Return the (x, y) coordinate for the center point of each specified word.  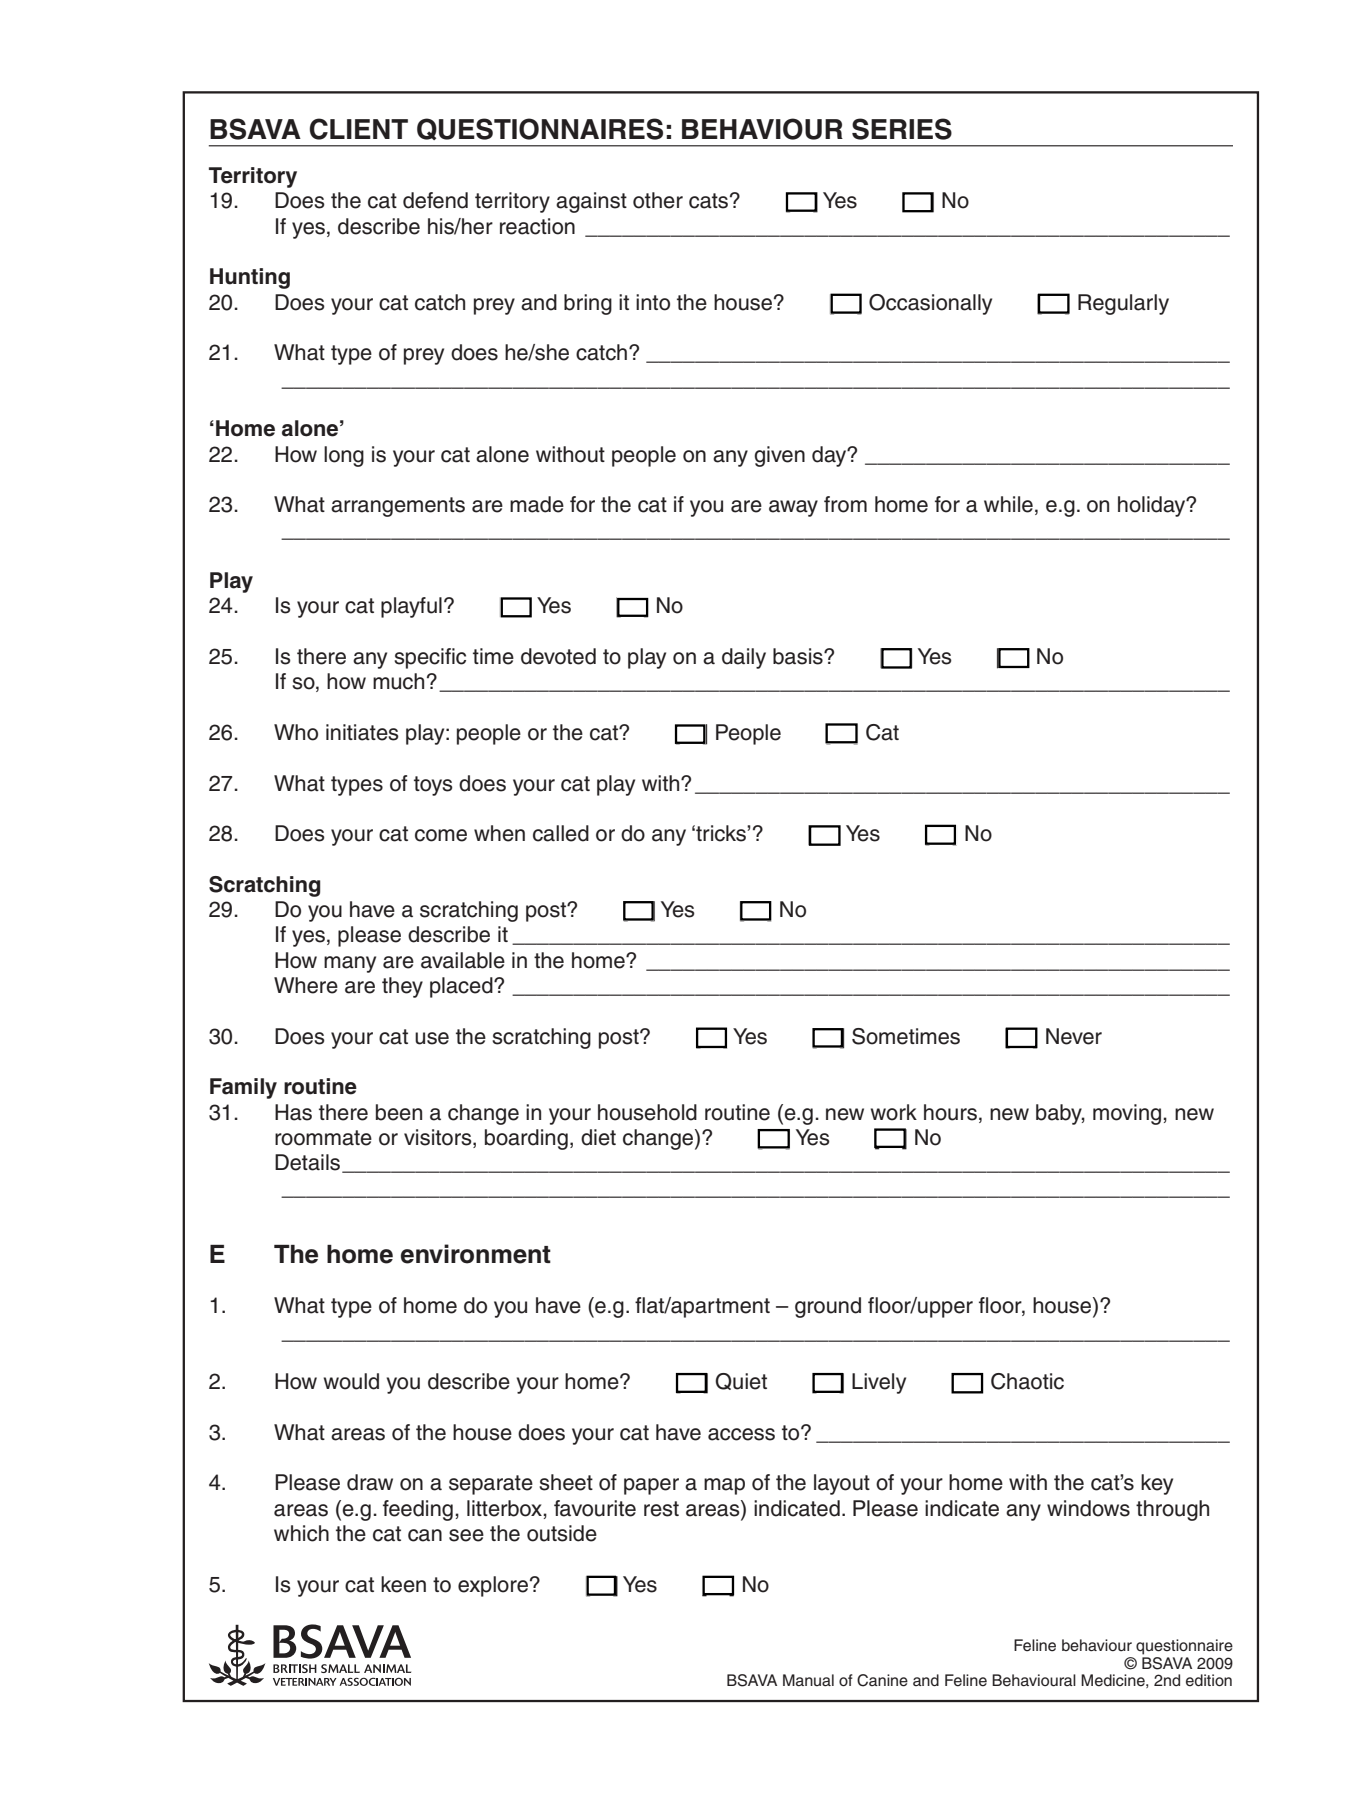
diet (598, 1137)
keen (403, 1584)
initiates (362, 732)
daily (744, 658)
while (1008, 504)
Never (1074, 1036)
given (780, 456)
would (351, 1381)
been (399, 1112)
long (344, 456)
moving (1127, 1114)
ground (828, 1307)
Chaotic (1027, 1381)
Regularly (1123, 304)
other (658, 200)
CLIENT (358, 129)
